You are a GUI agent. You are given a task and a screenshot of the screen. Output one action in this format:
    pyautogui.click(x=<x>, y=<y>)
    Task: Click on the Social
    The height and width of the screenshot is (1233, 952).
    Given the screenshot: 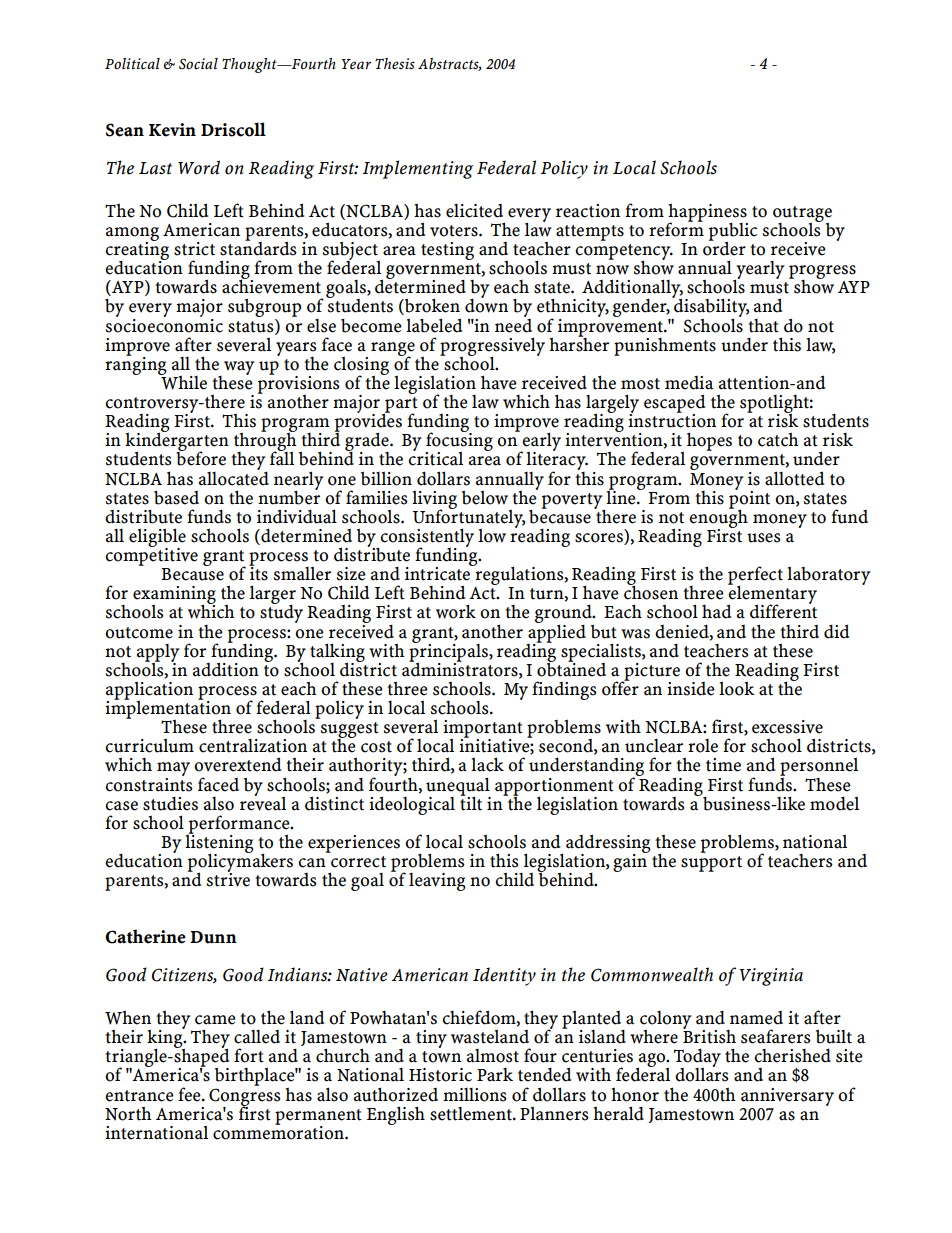 What is the action you would take?
    pyautogui.click(x=198, y=64)
